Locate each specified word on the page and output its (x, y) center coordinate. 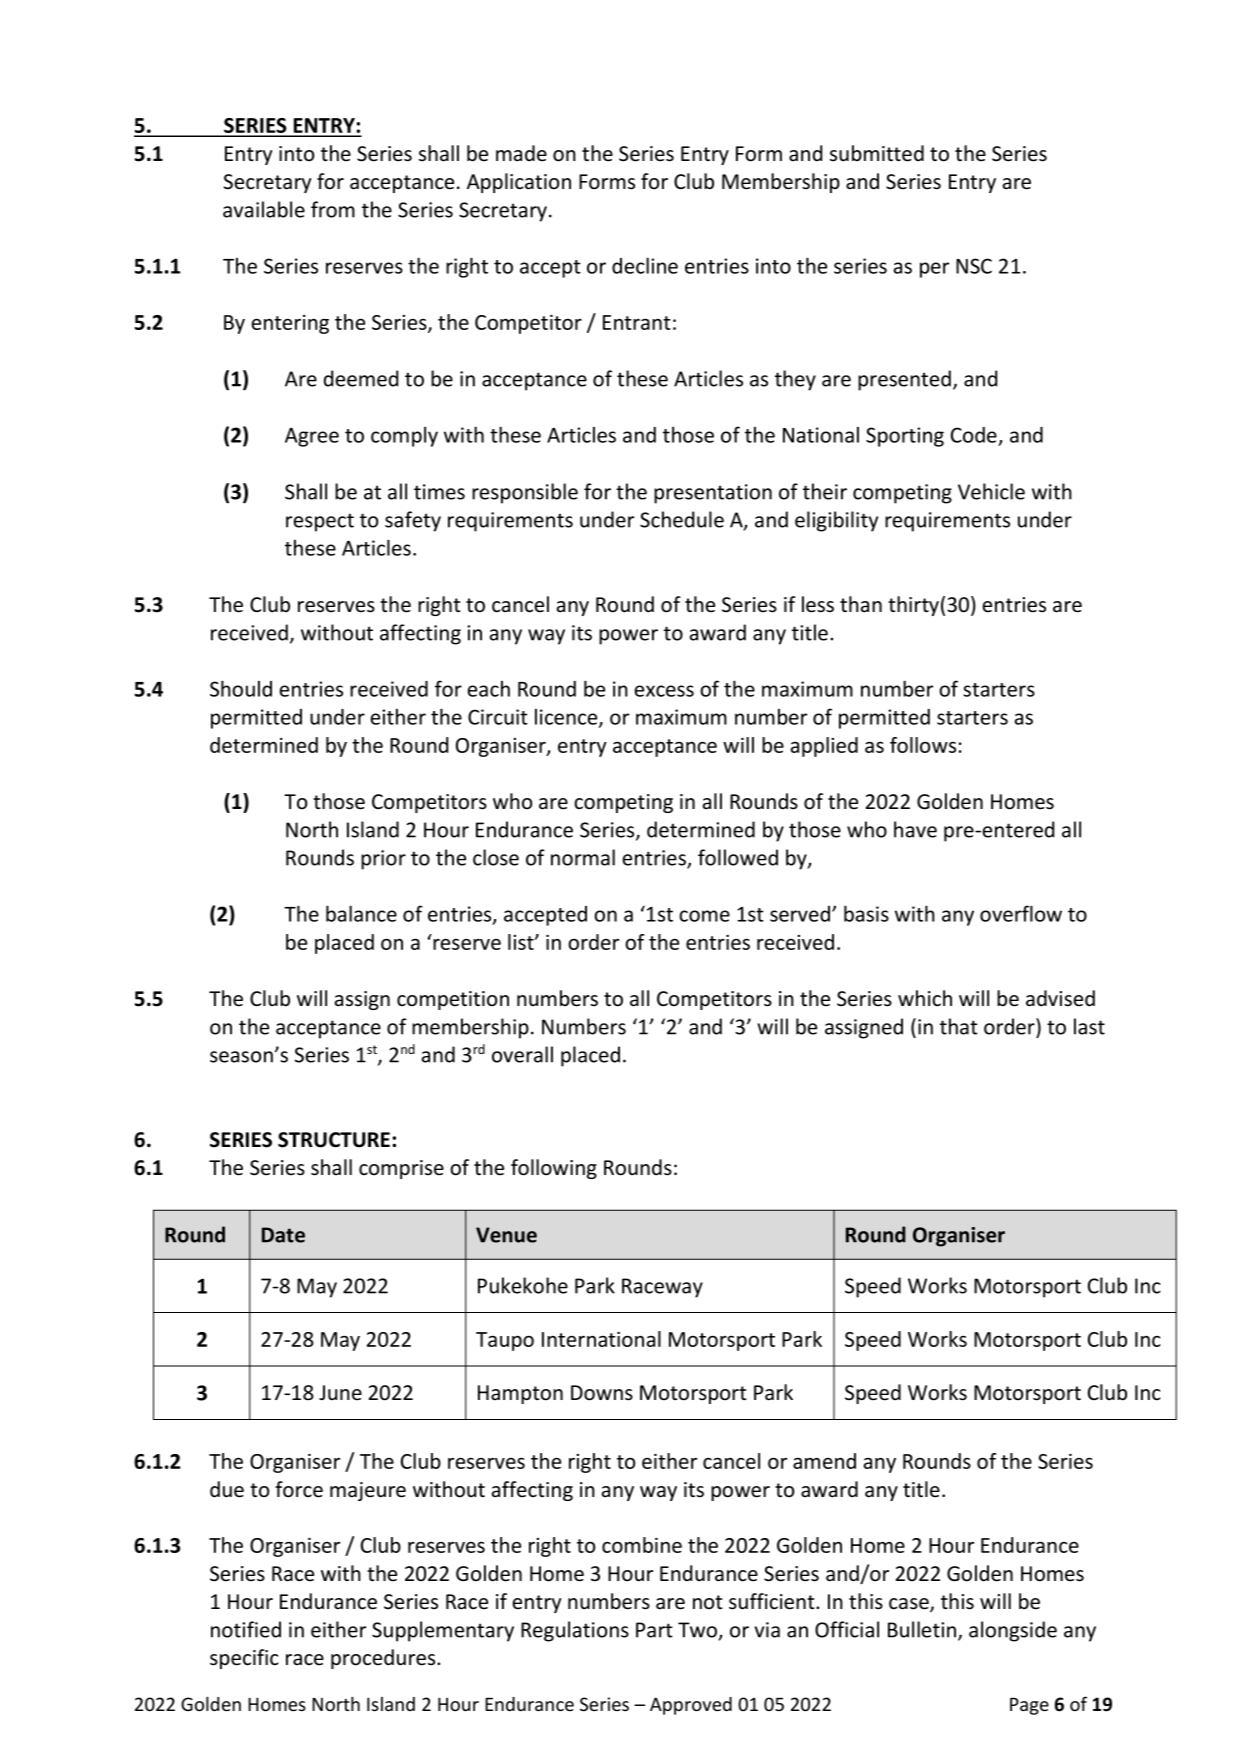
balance (361, 913)
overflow (1021, 913)
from (333, 209)
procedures (384, 1659)
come (704, 916)
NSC (974, 266)
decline (645, 265)
